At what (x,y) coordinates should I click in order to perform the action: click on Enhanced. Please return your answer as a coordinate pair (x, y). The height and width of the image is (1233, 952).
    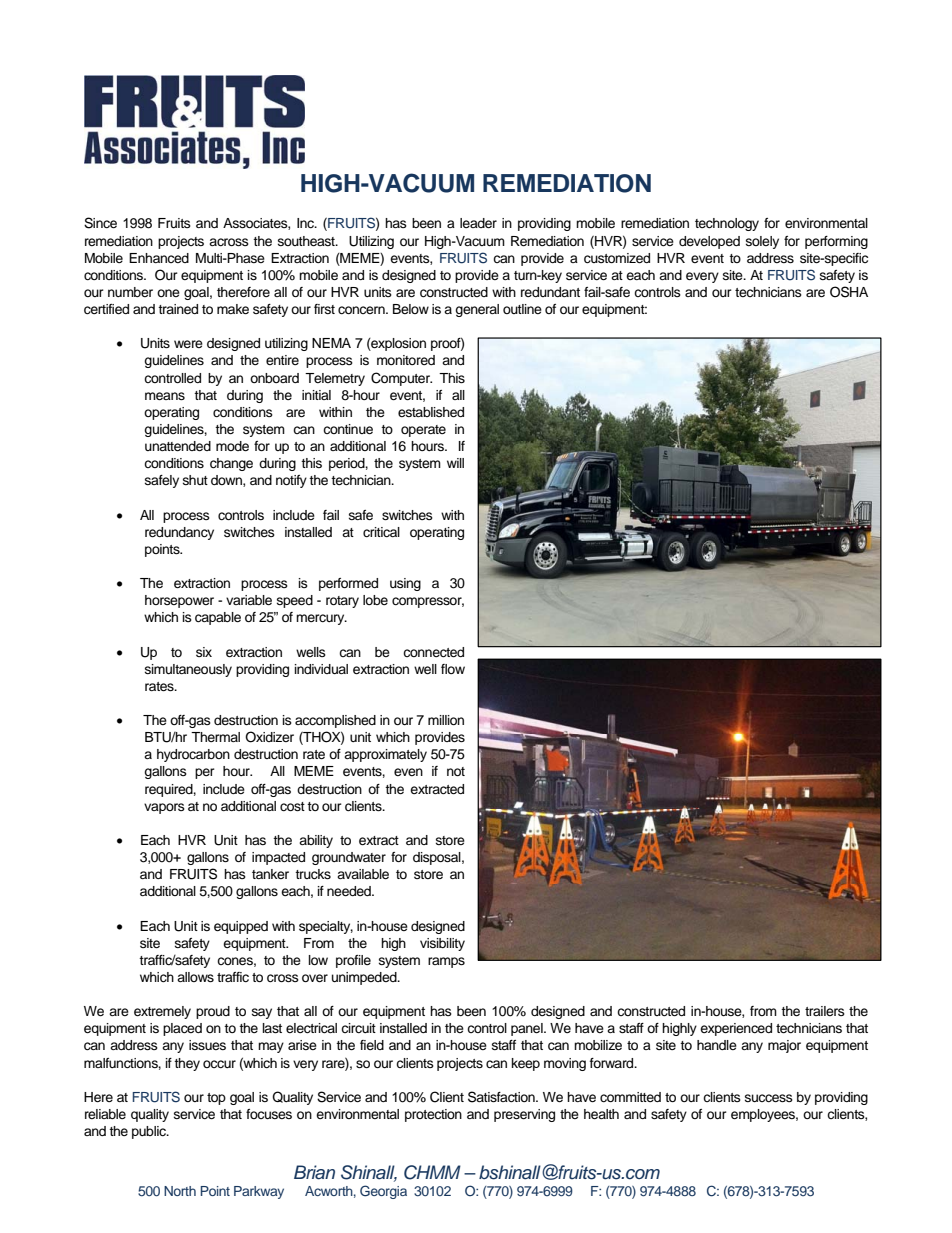
    Looking at the image, I should click on (159, 258).
